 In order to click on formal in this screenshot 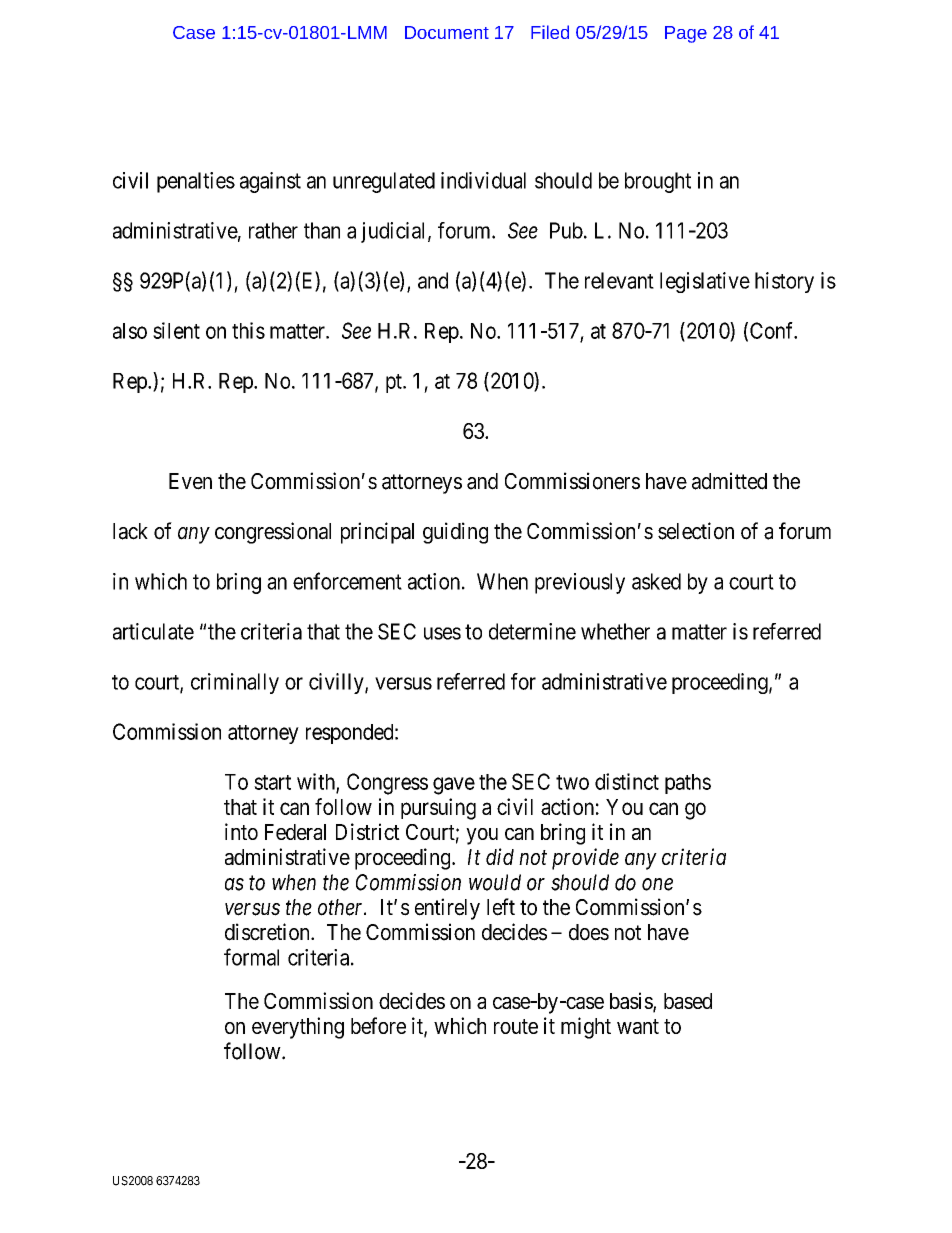, I will do `click(251, 957)`.
